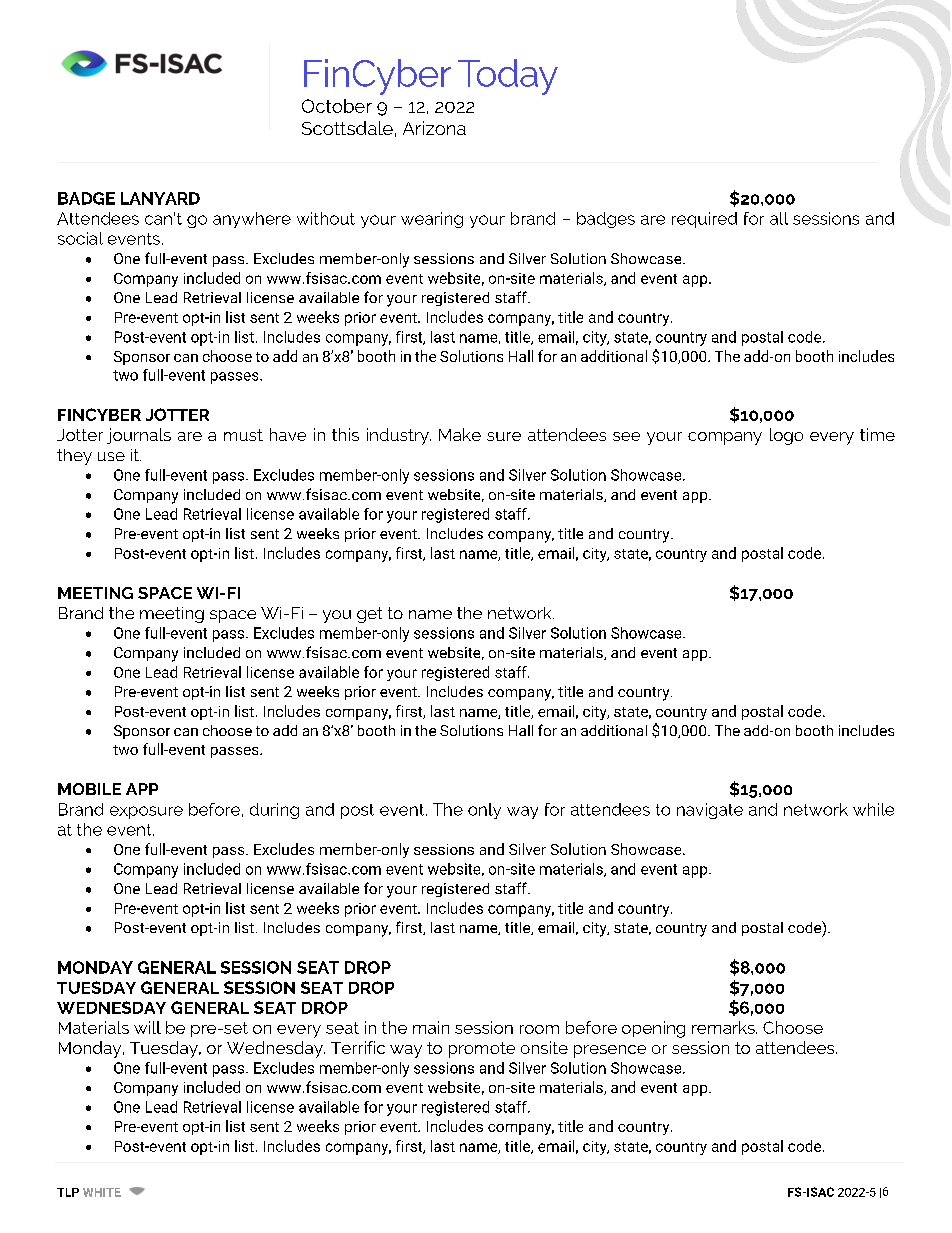  What do you see at coordinates (704, 220) in the document?
I see `required` at bounding box center [704, 220].
